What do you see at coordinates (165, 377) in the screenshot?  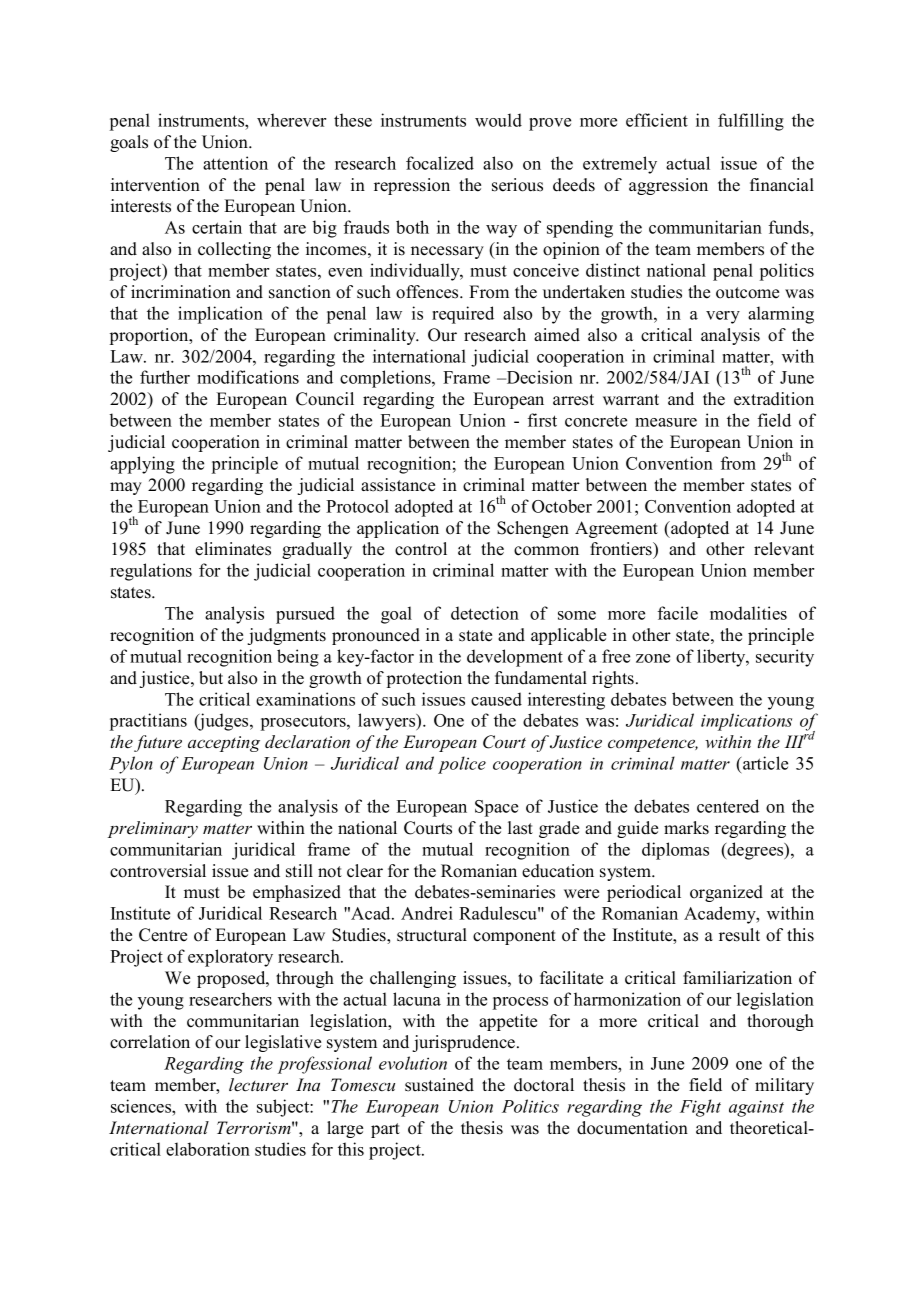 I see `further` at bounding box center [165, 377].
